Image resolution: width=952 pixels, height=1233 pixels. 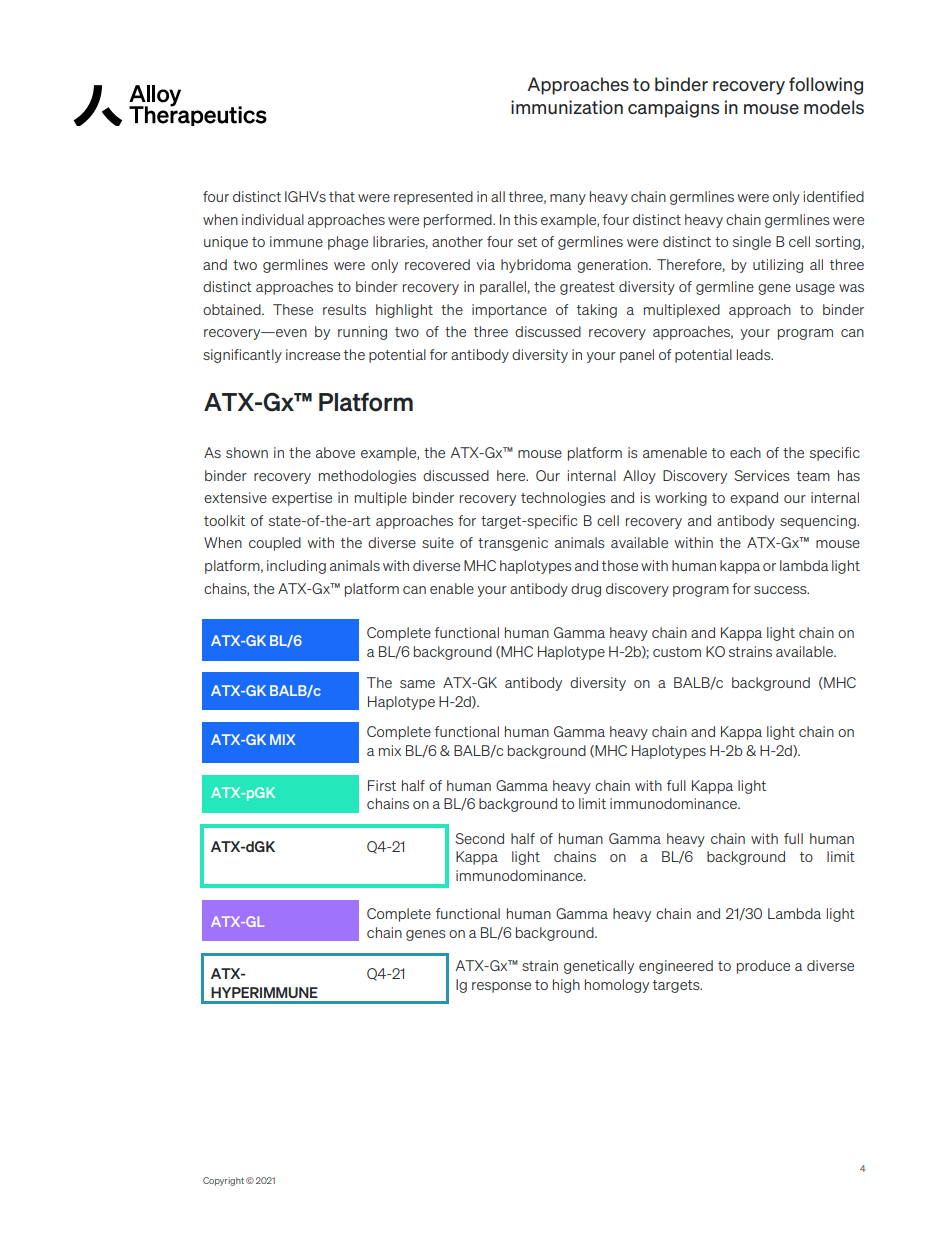 I want to click on Copyright, so click(x=223, y=1181).
